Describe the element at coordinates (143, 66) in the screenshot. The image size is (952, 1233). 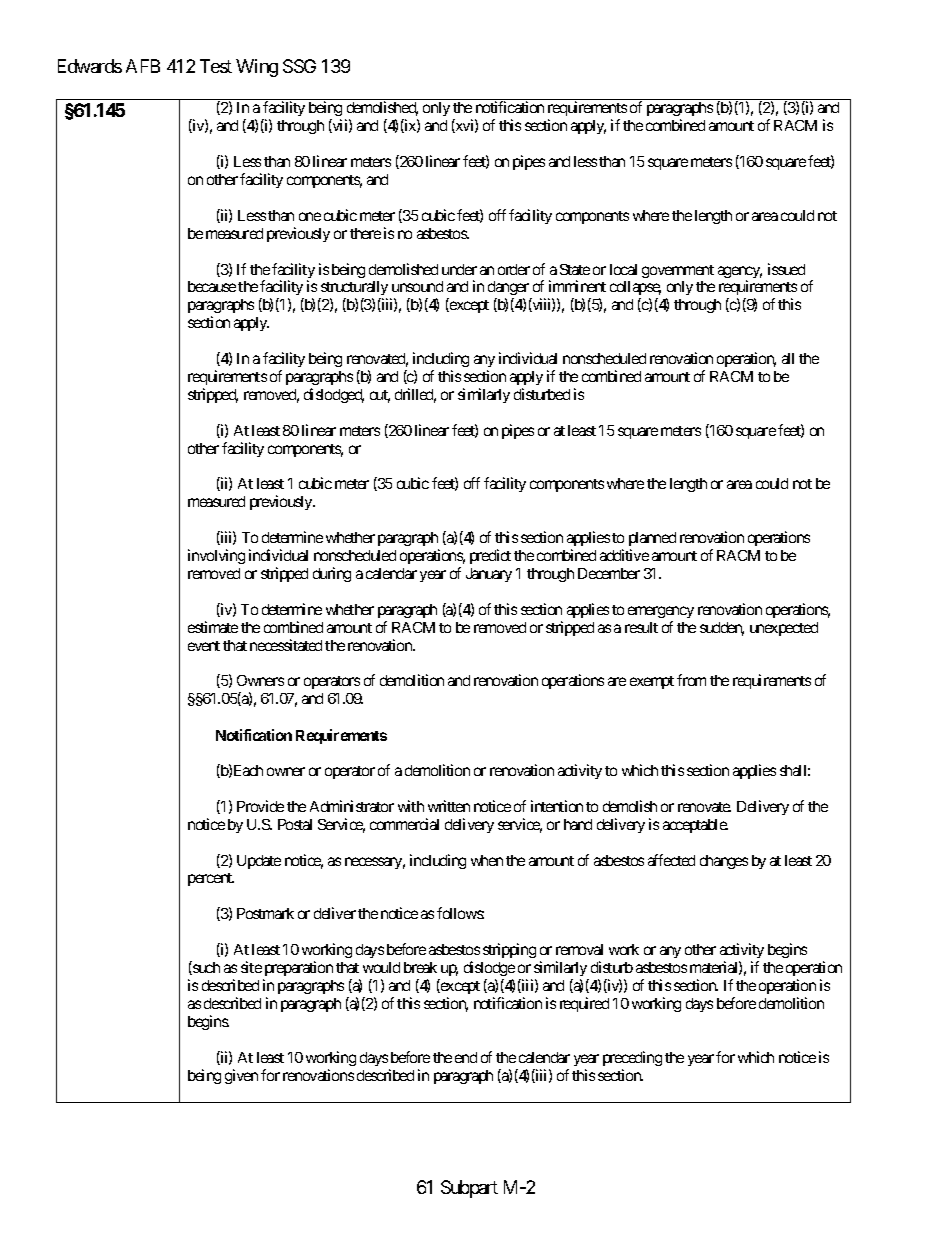
I see `AFB` at that location.
